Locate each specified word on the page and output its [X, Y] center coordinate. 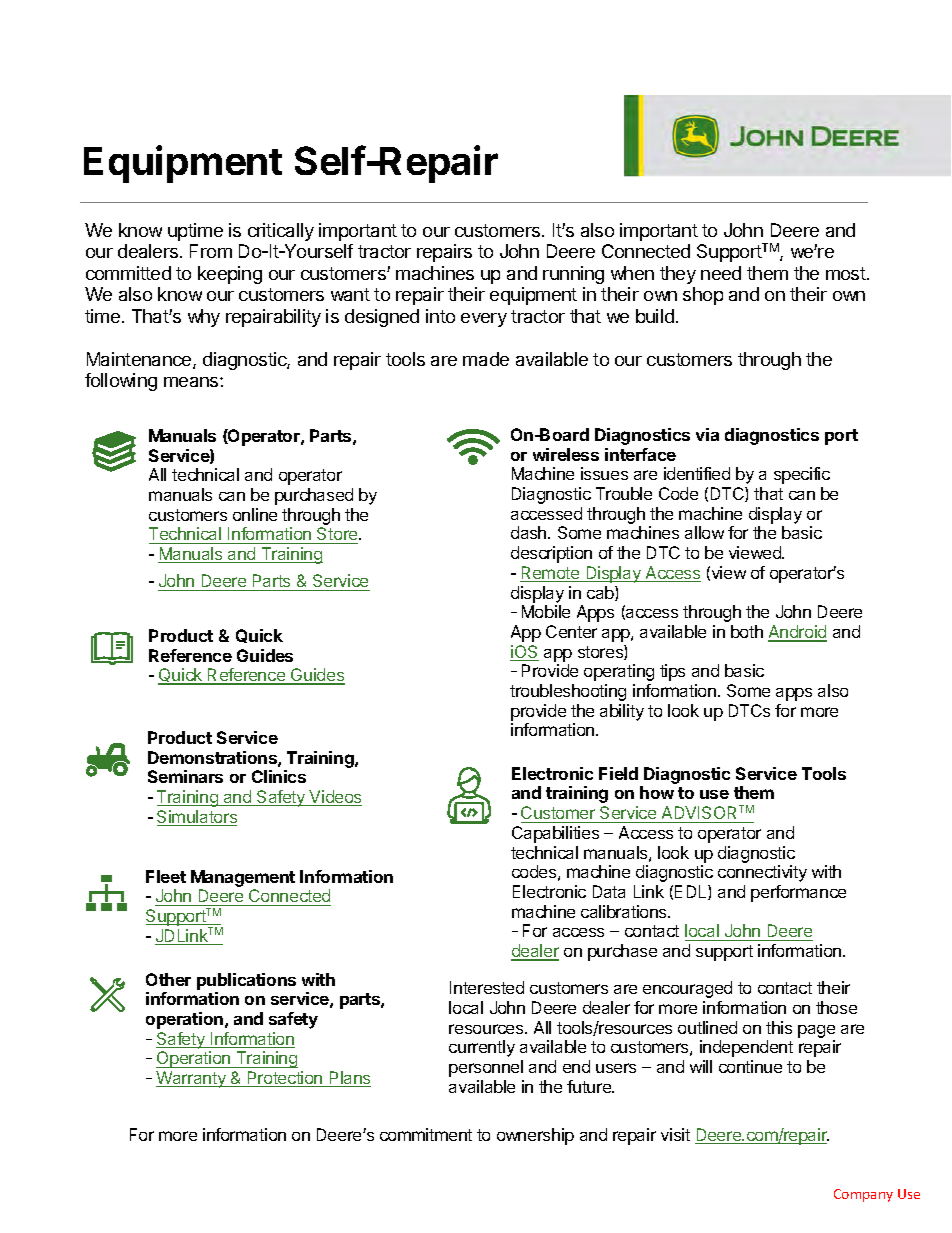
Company [863, 1195]
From [211, 251]
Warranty [192, 1079]
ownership [535, 1136]
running [573, 275]
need [721, 273]
